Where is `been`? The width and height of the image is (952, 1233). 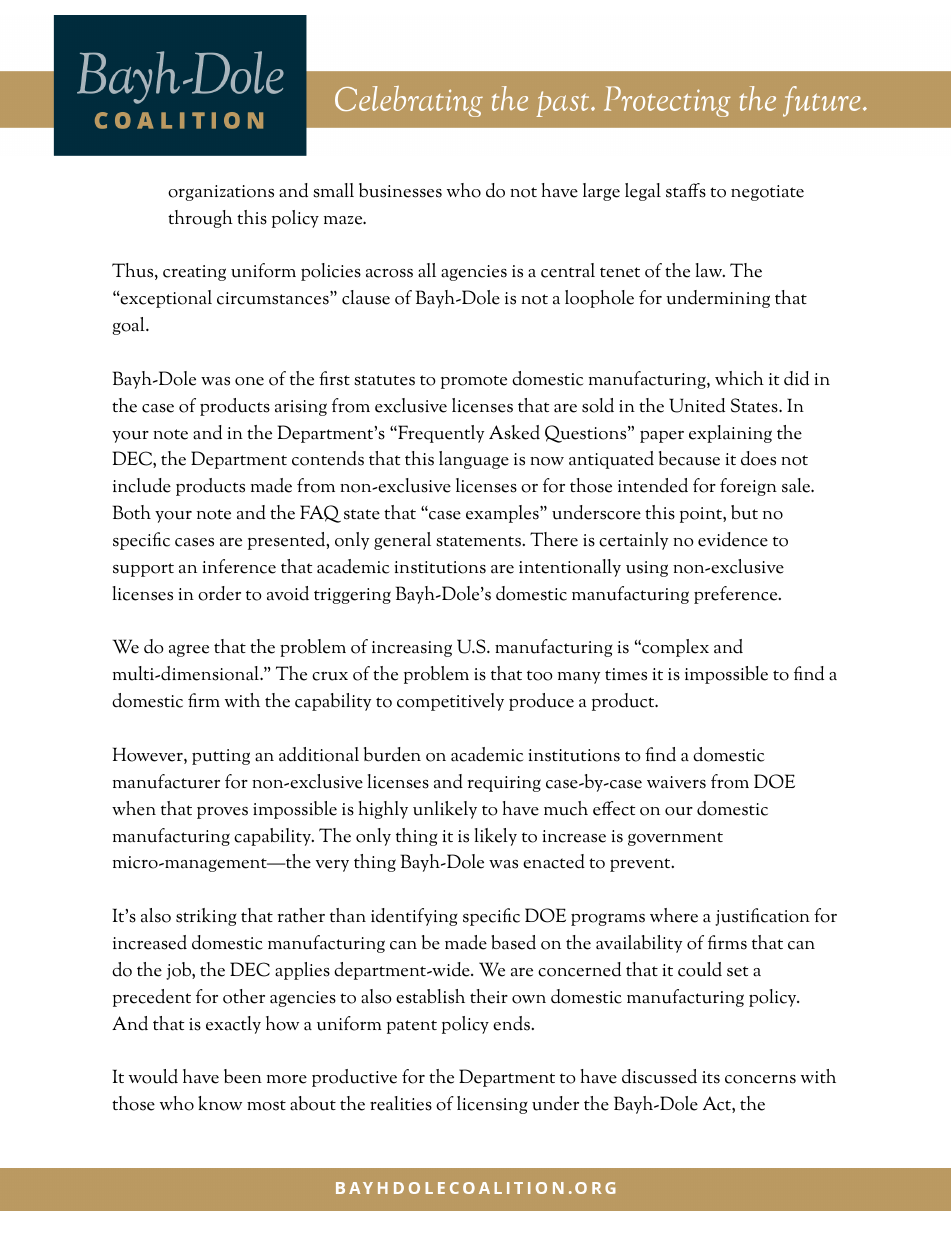
been is located at coordinates (243, 1076).
